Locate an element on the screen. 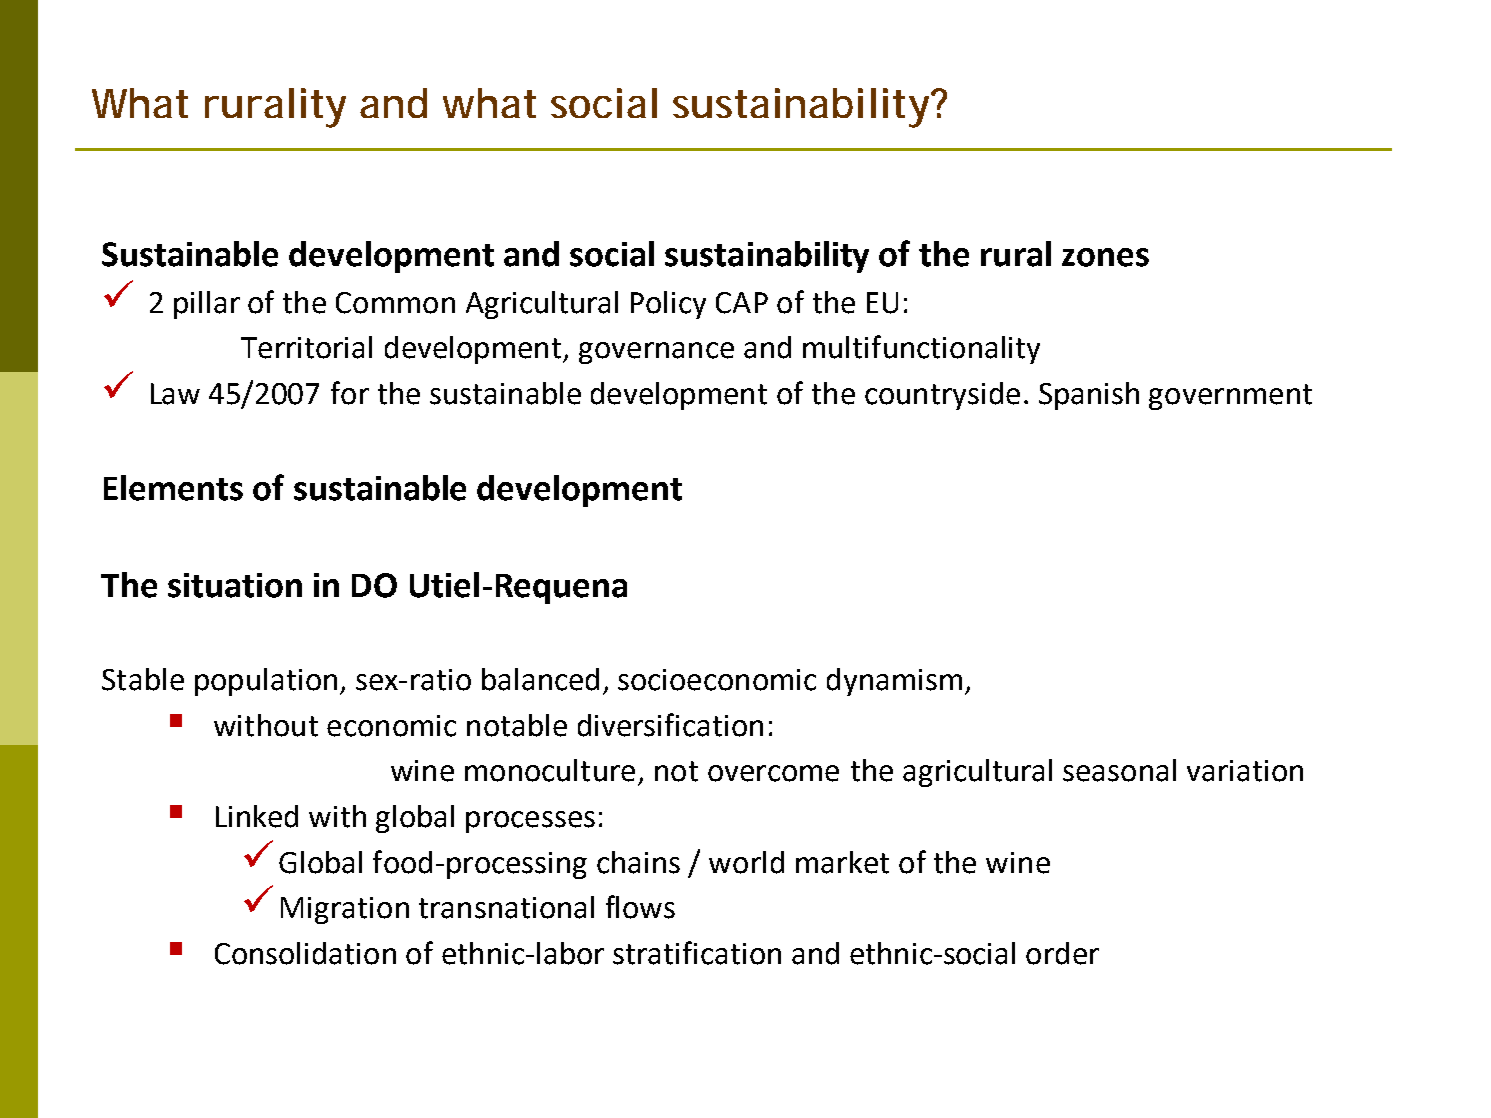  dynamism is located at coordinates (894, 682).
